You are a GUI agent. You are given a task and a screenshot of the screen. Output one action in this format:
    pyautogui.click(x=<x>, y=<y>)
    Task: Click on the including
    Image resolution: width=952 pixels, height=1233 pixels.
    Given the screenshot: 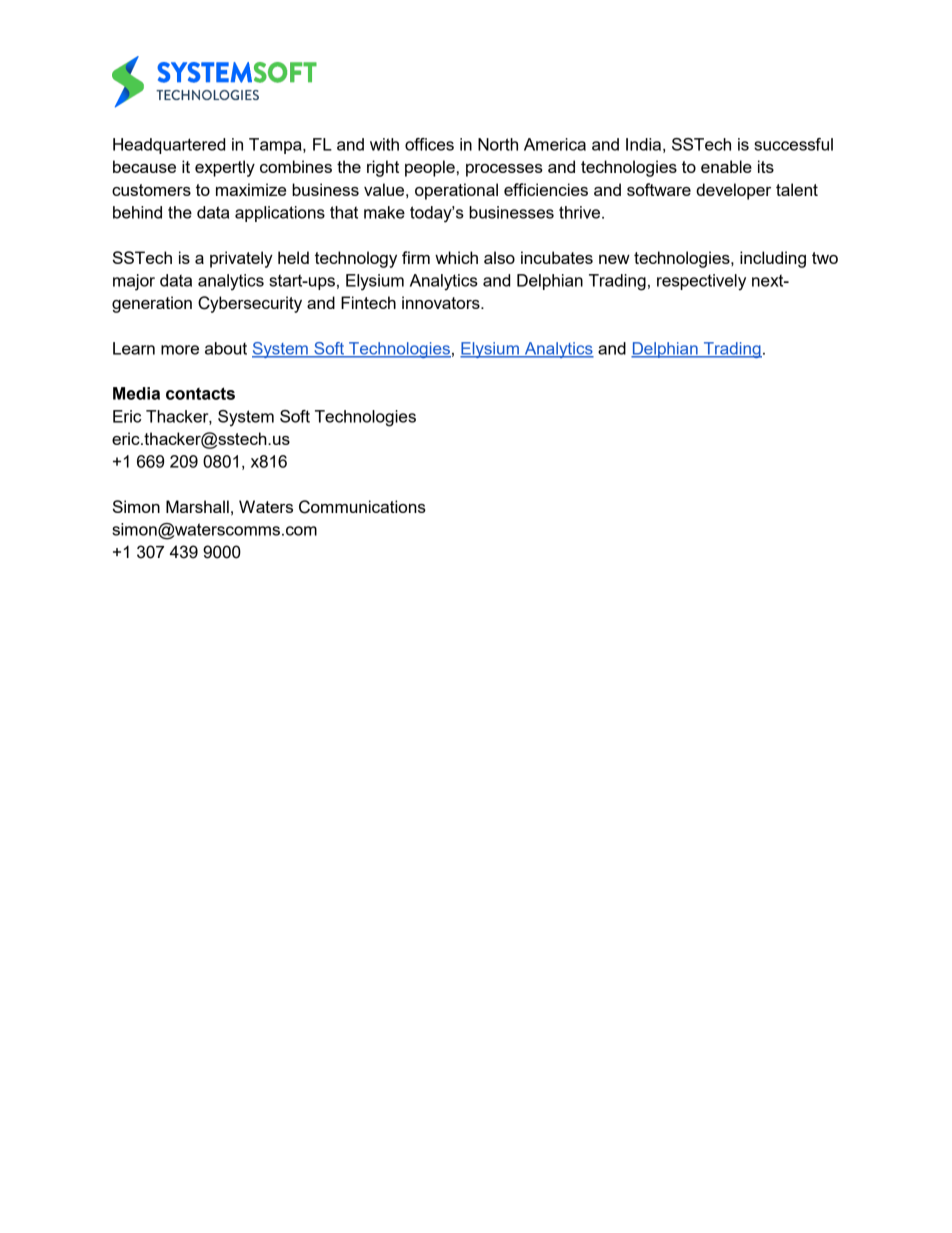 What is the action you would take?
    pyautogui.click(x=773, y=259)
